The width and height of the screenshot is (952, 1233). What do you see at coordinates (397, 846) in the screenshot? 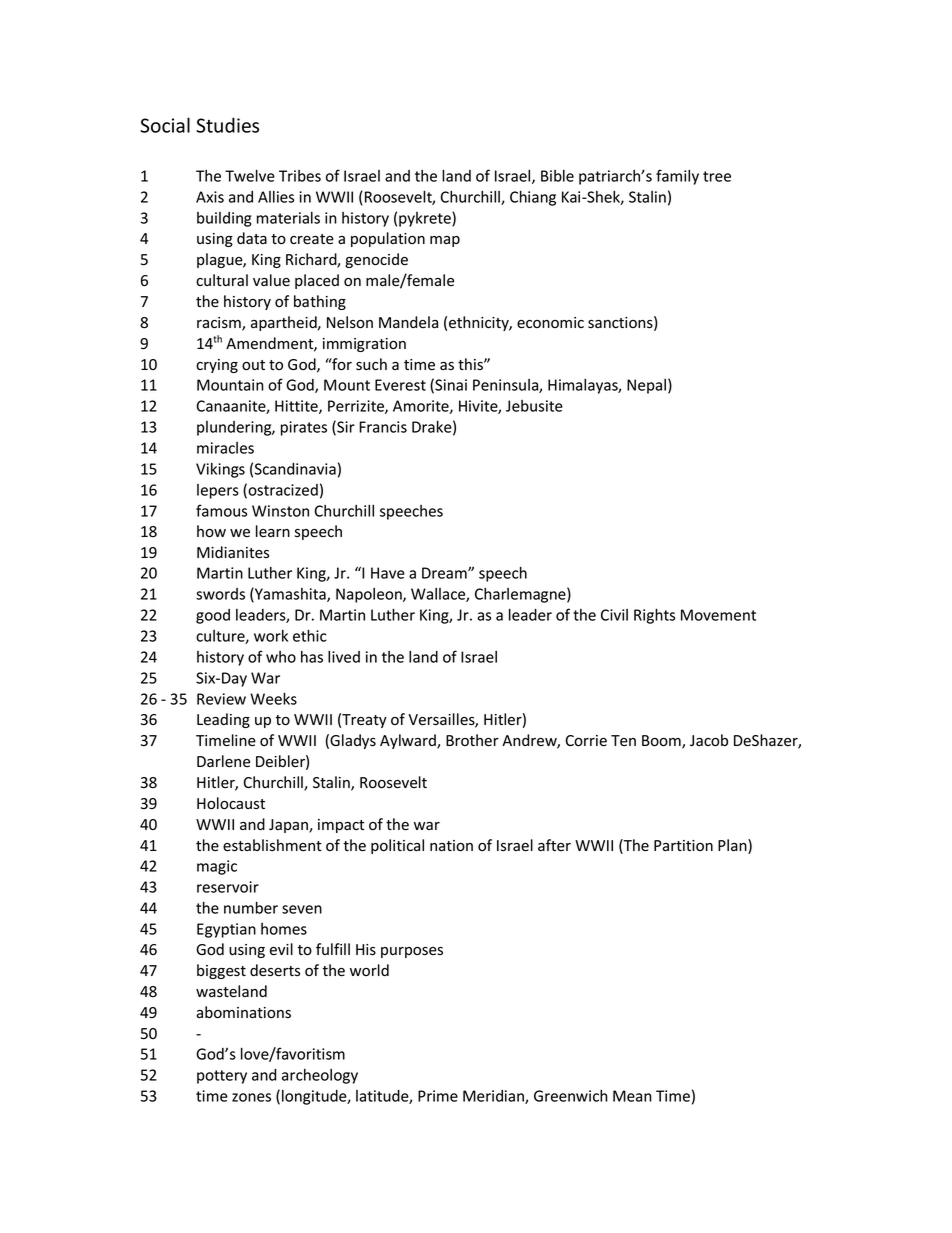
I see `political` at bounding box center [397, 846].
